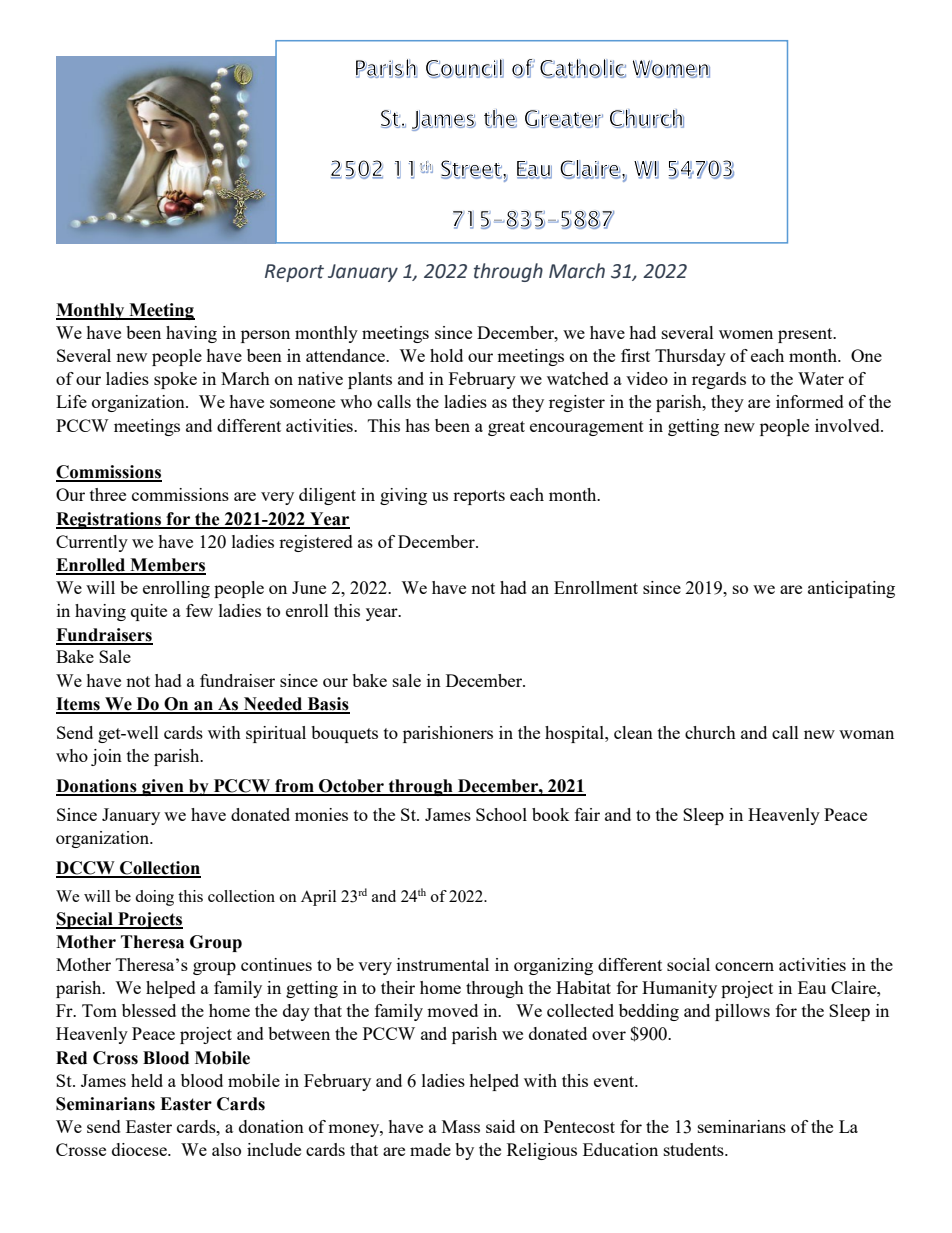 The height and width of the document is (1233, 952). What do you see at coordinates (403, 496) in the document?
I see `giving` at bounding box center [403, 496].
